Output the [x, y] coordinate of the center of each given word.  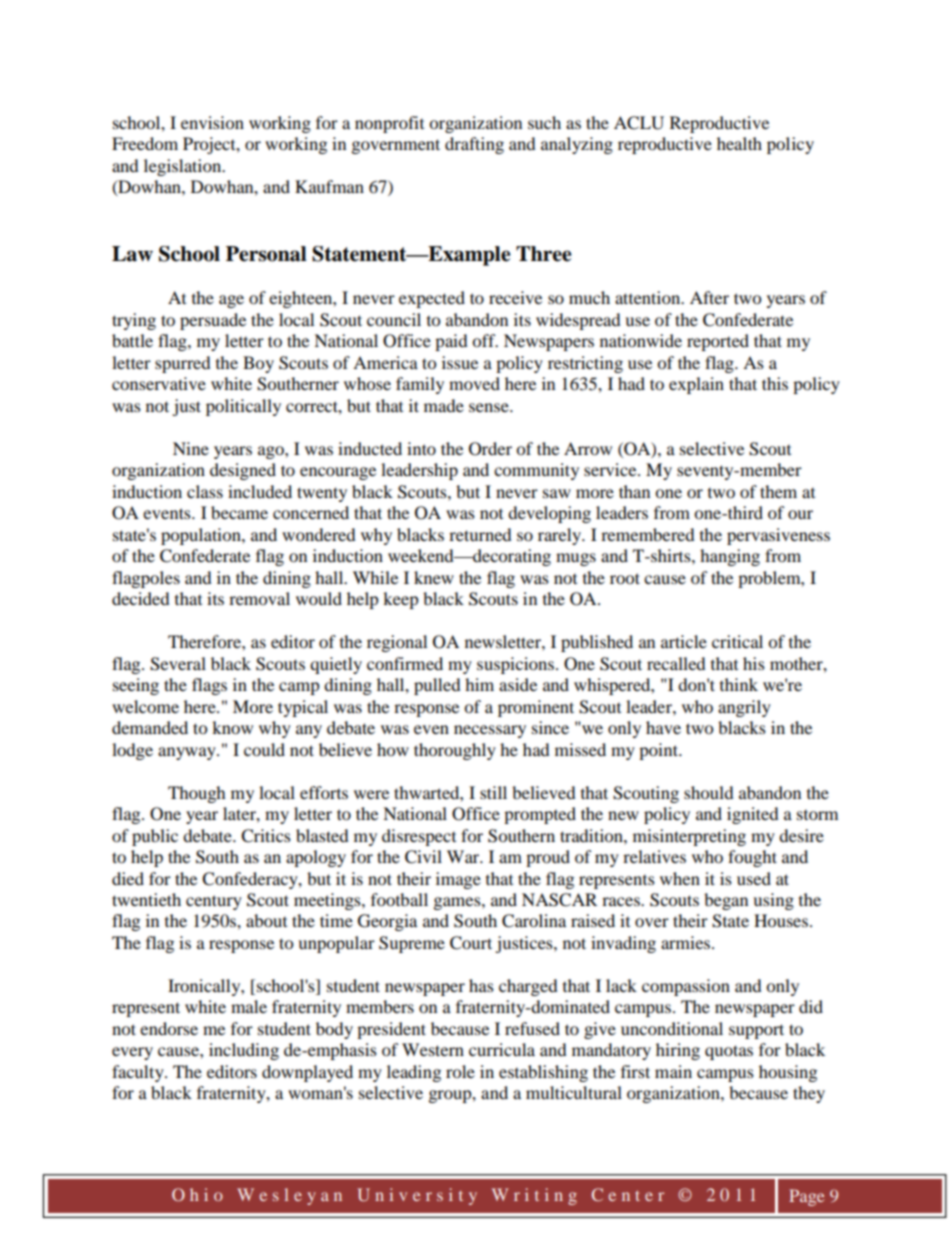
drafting [474, 145]
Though [197, 794]
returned [480, 534]
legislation [184, 167]
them [778, 491]
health [739, 143]
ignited [753, 815]
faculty [139, 1073]
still [493, 792]
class [205, 491]
